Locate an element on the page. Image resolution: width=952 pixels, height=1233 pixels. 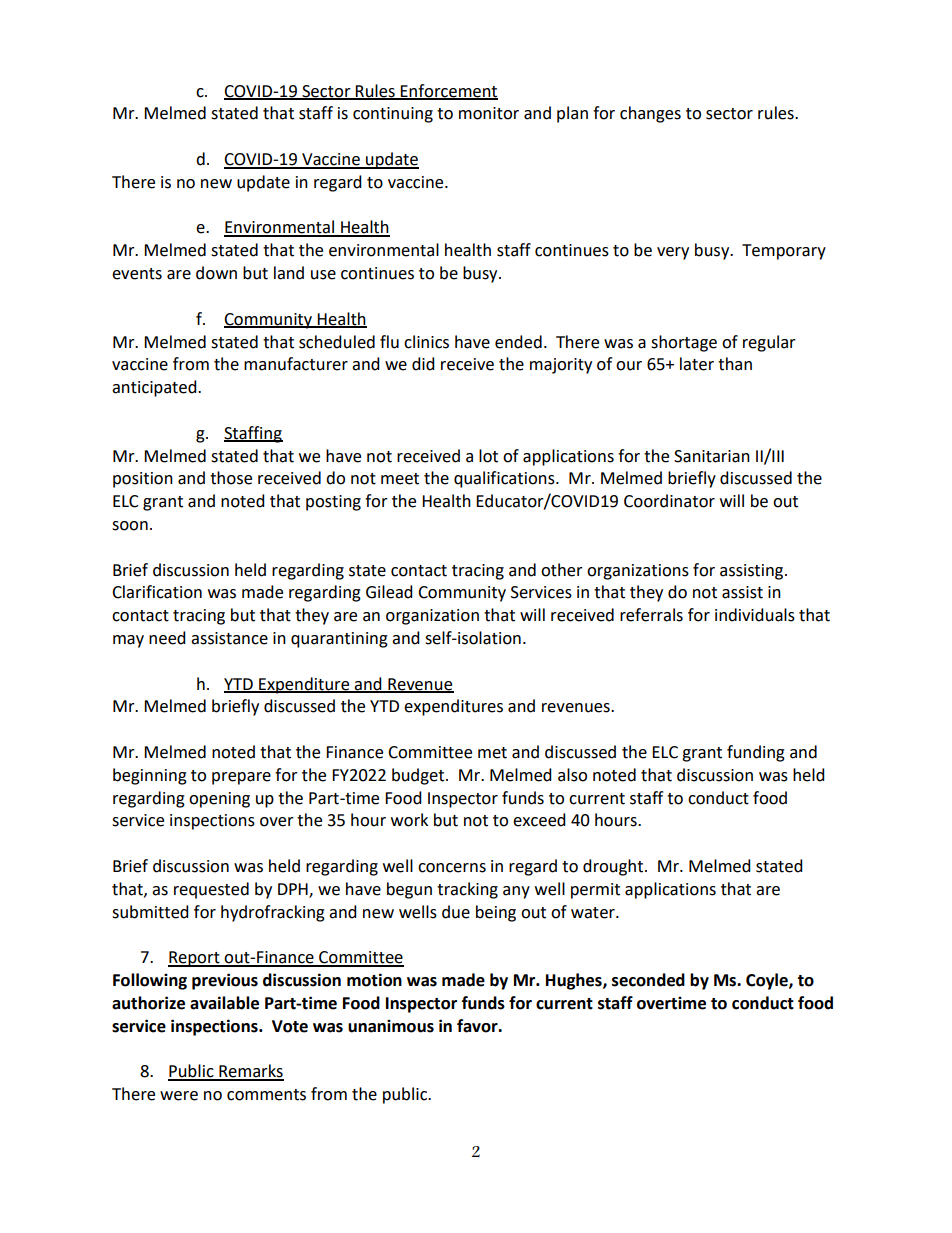
Clarification is located at coordinates (157, 592).
